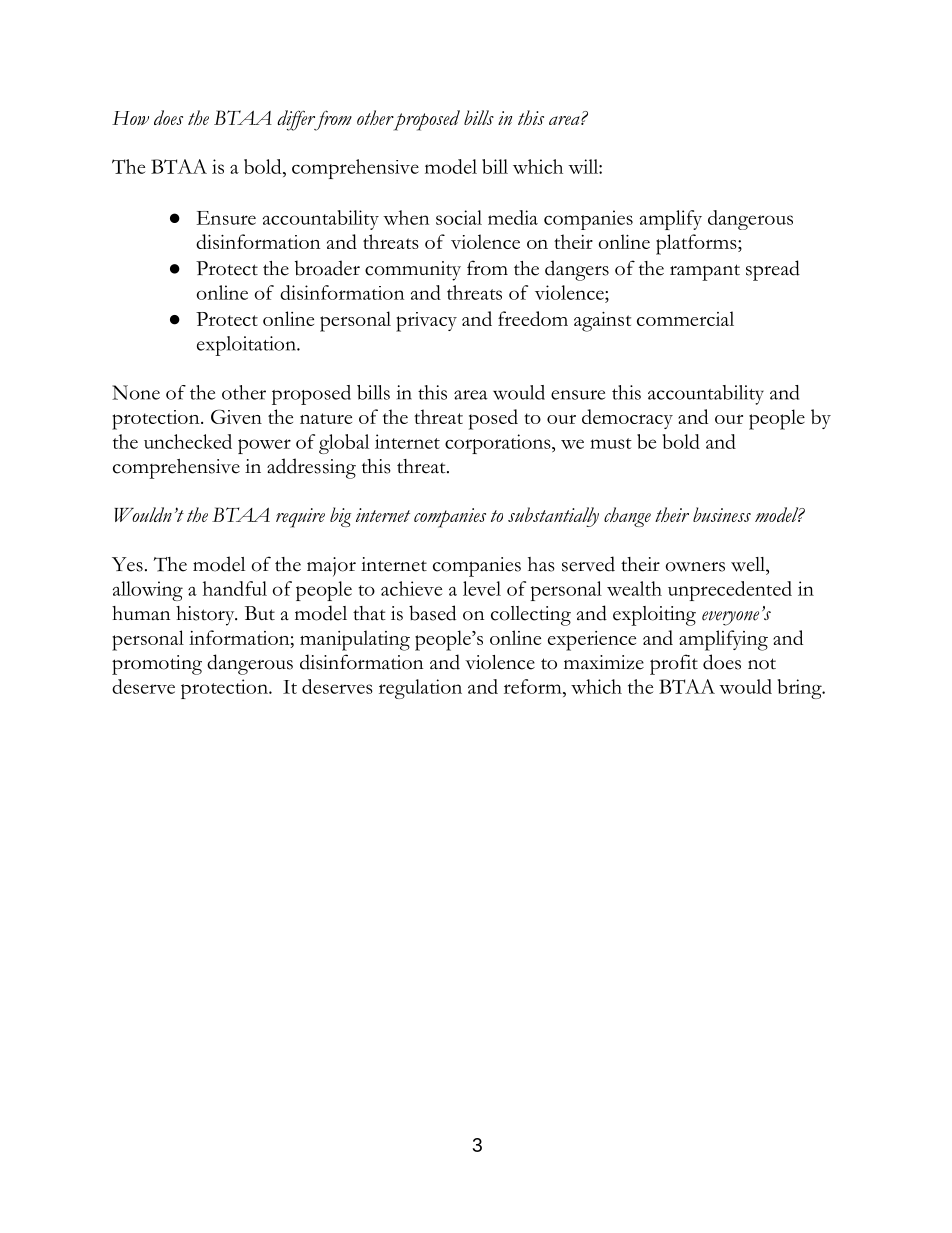  What do you see at coordinates (300, 518) in the screenshot?
I see `require` at bounding box center [300, 518].
